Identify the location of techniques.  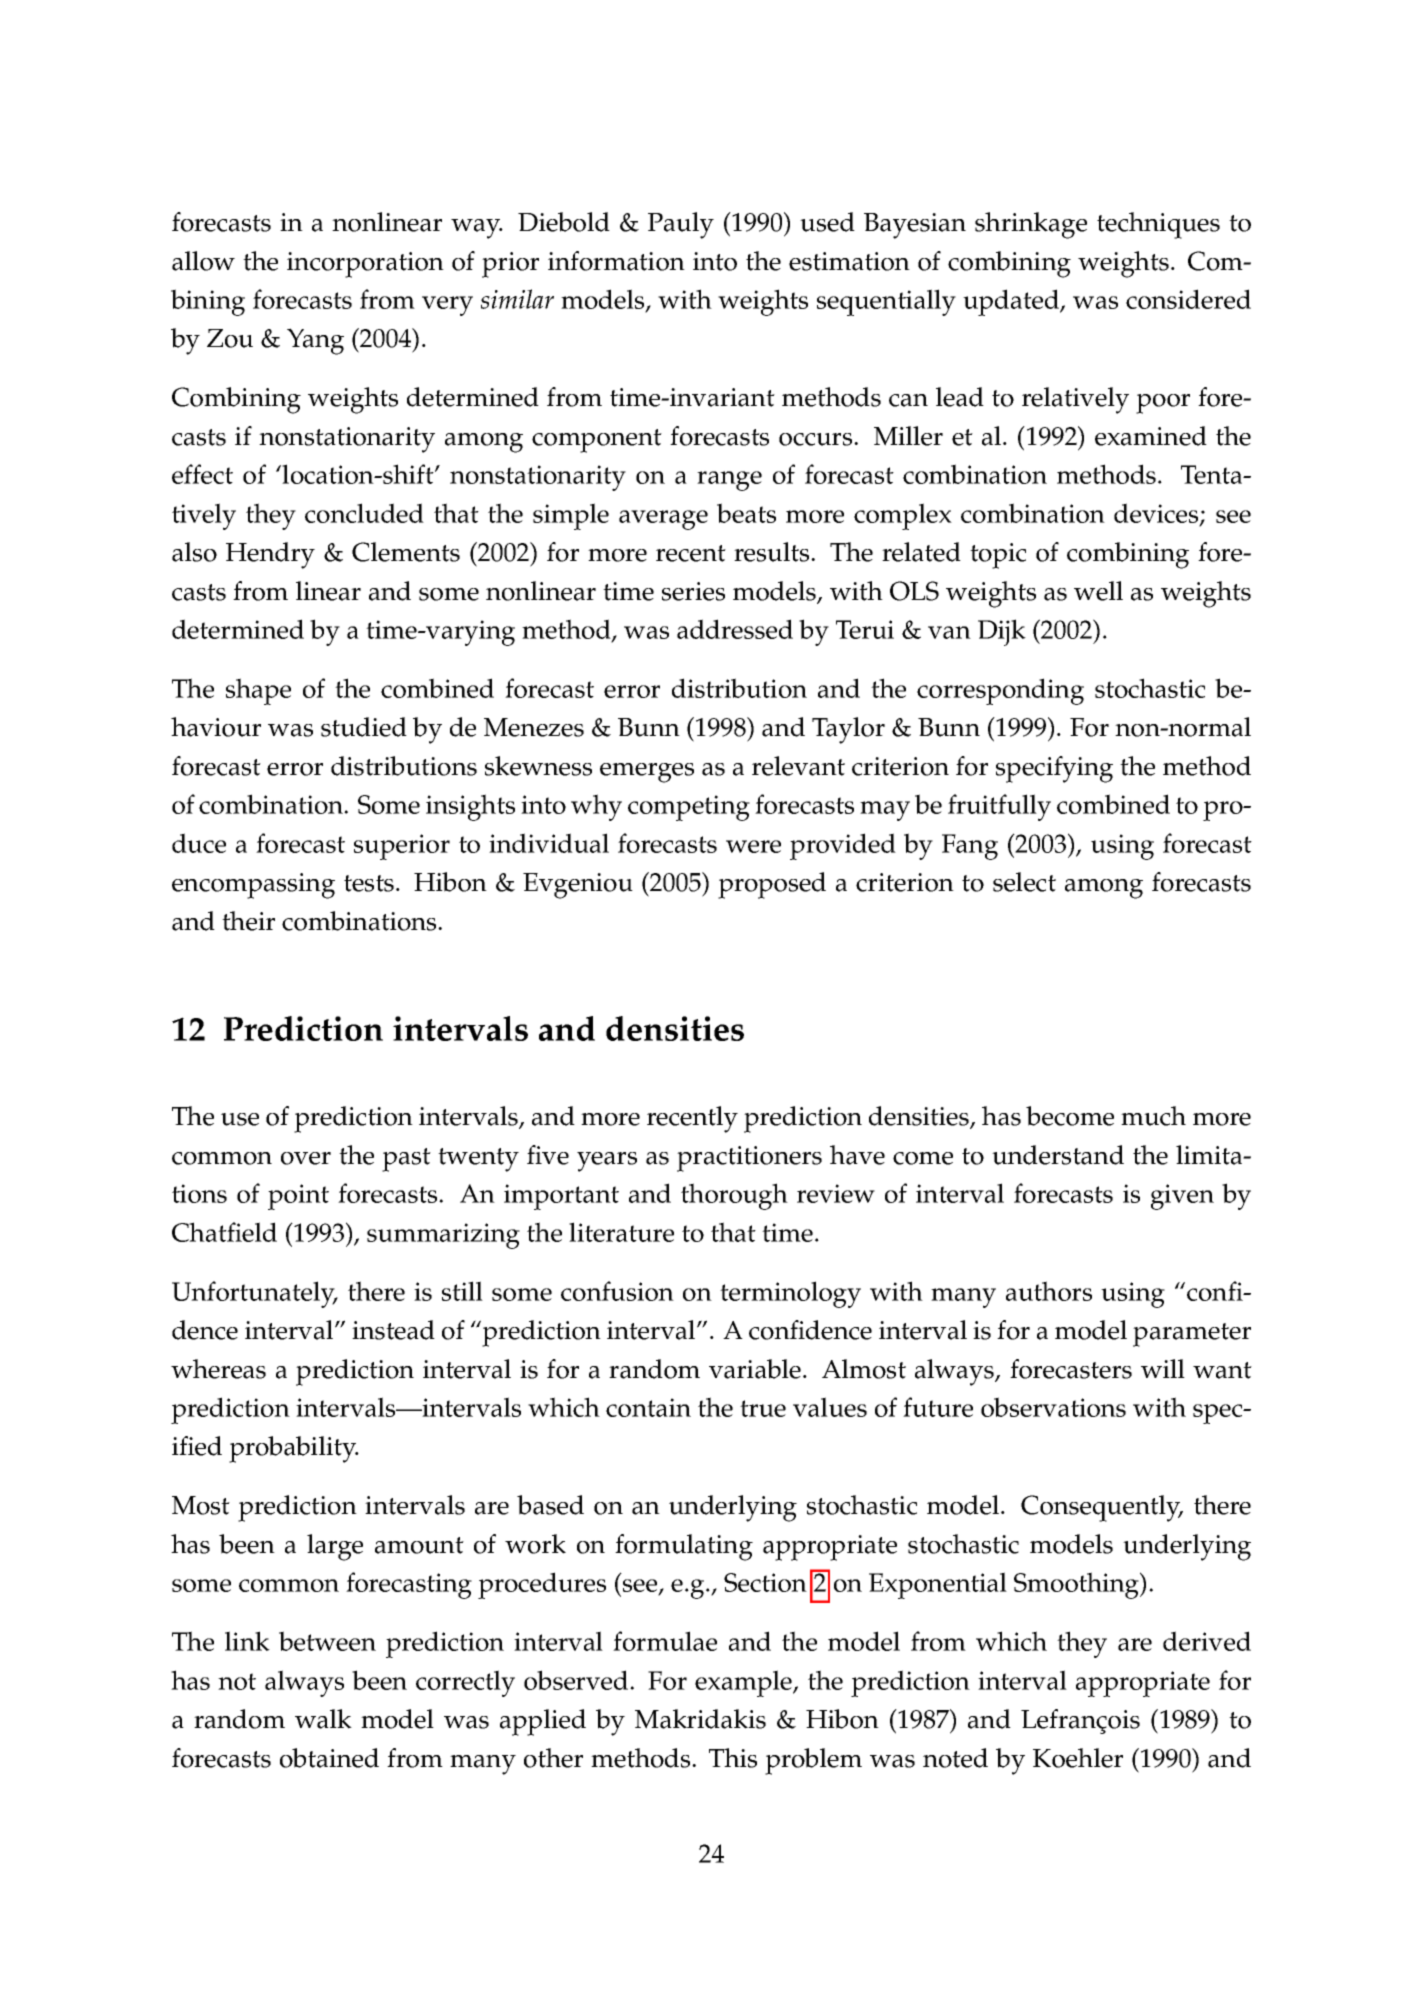
(1158, 225).
